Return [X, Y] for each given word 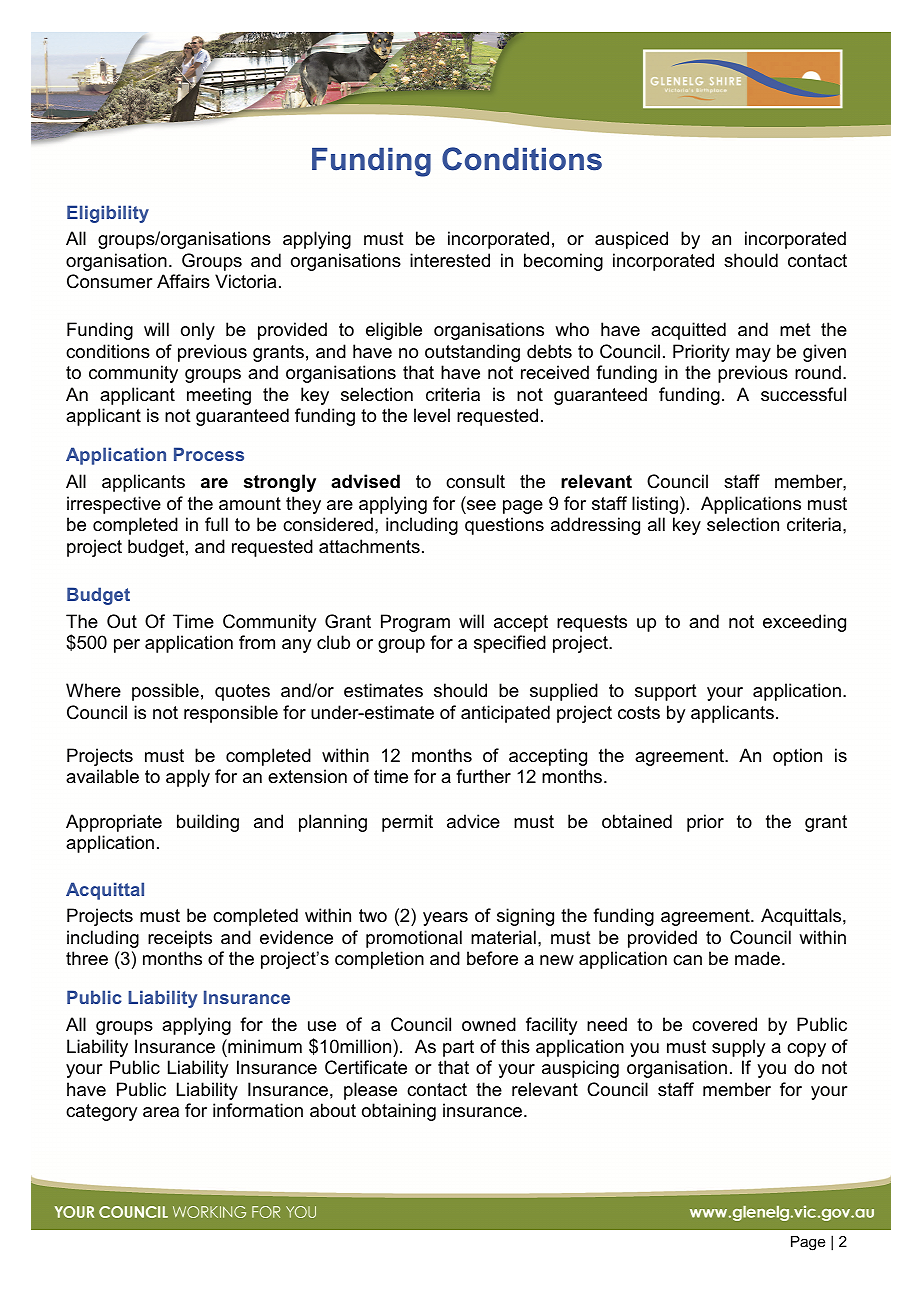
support [666, 692]
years [445, 919]
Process [209, 454]
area [161, 1112]
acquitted [688, 331]
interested [450, 260]
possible [165, 692]
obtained [637, 821]
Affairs [183, 281]
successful [803, 394]
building [208, 823]
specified [510, 644]
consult [475, 481]
